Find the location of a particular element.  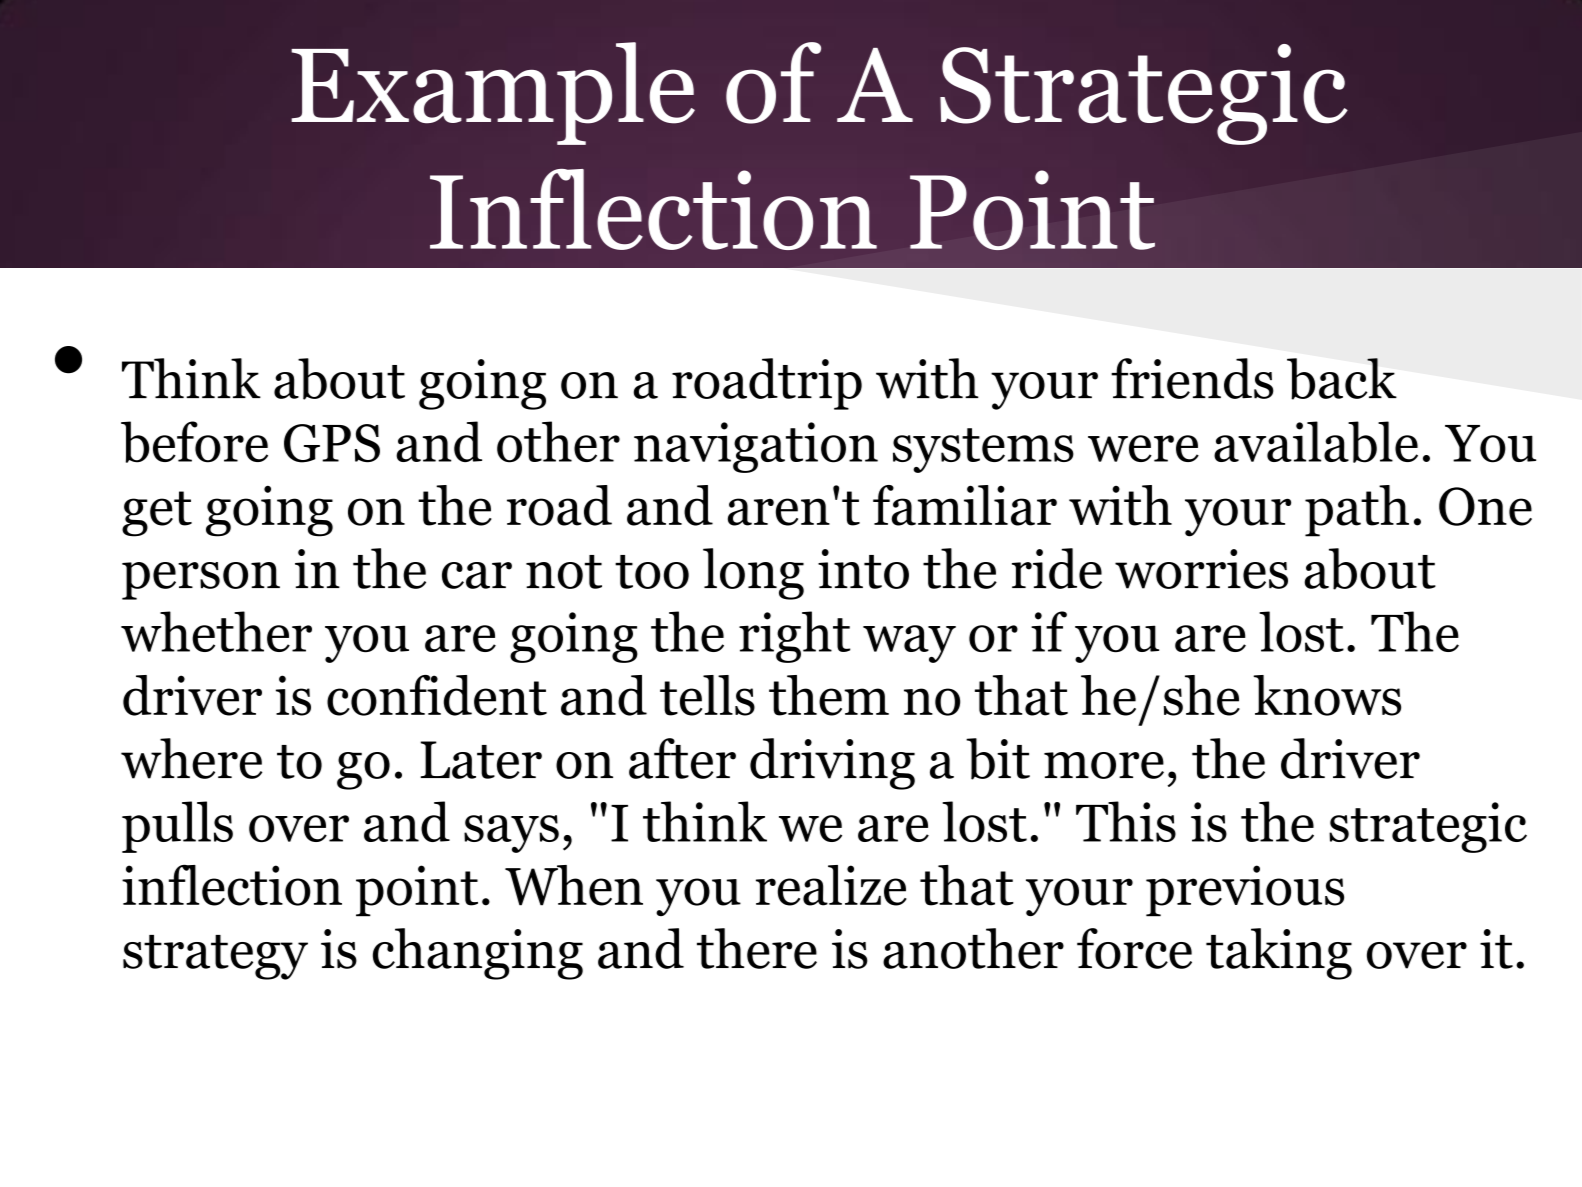

friends is located at coordinates (1192, 378).
